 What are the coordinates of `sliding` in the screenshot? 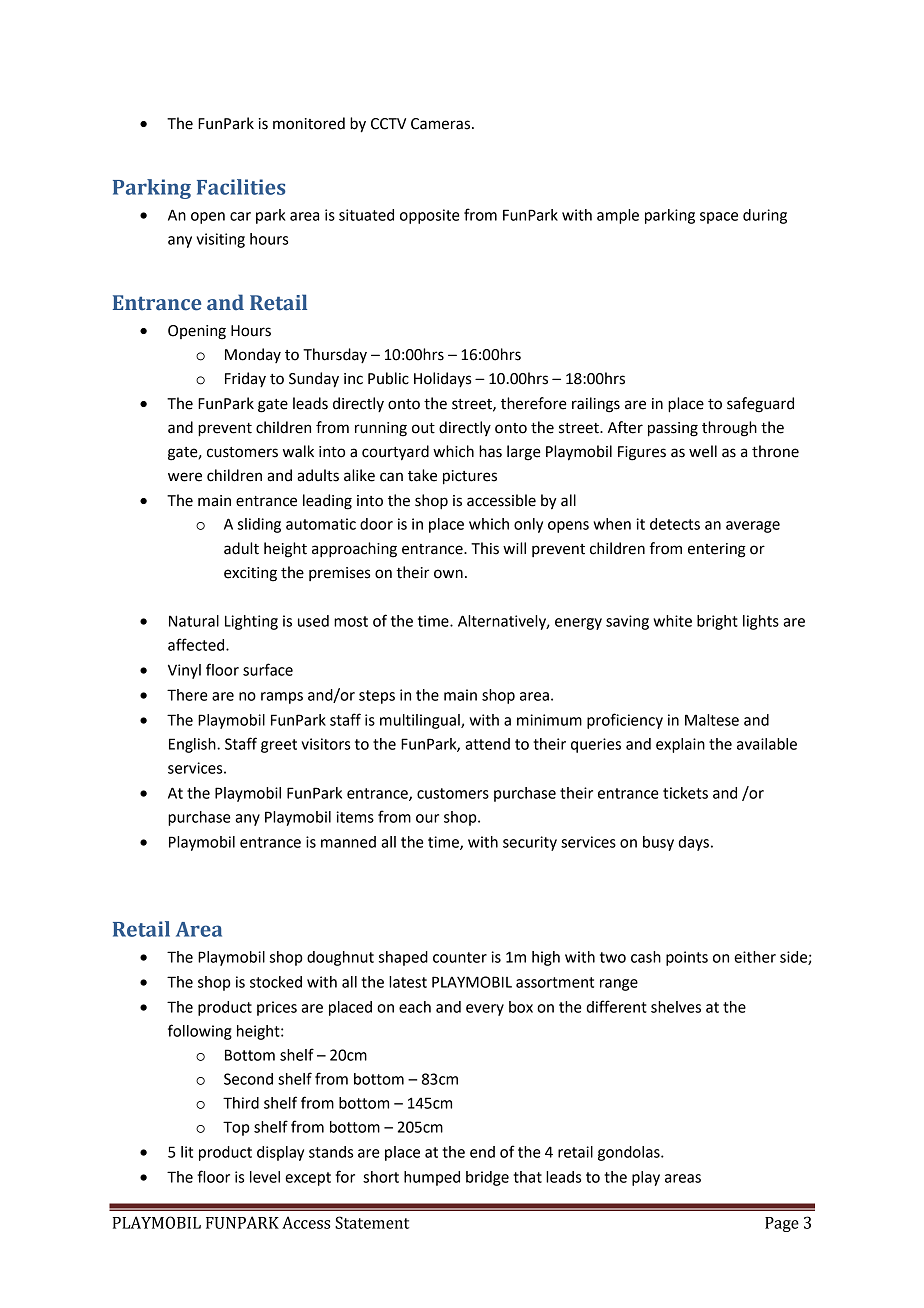 It's located at (259, 525).
